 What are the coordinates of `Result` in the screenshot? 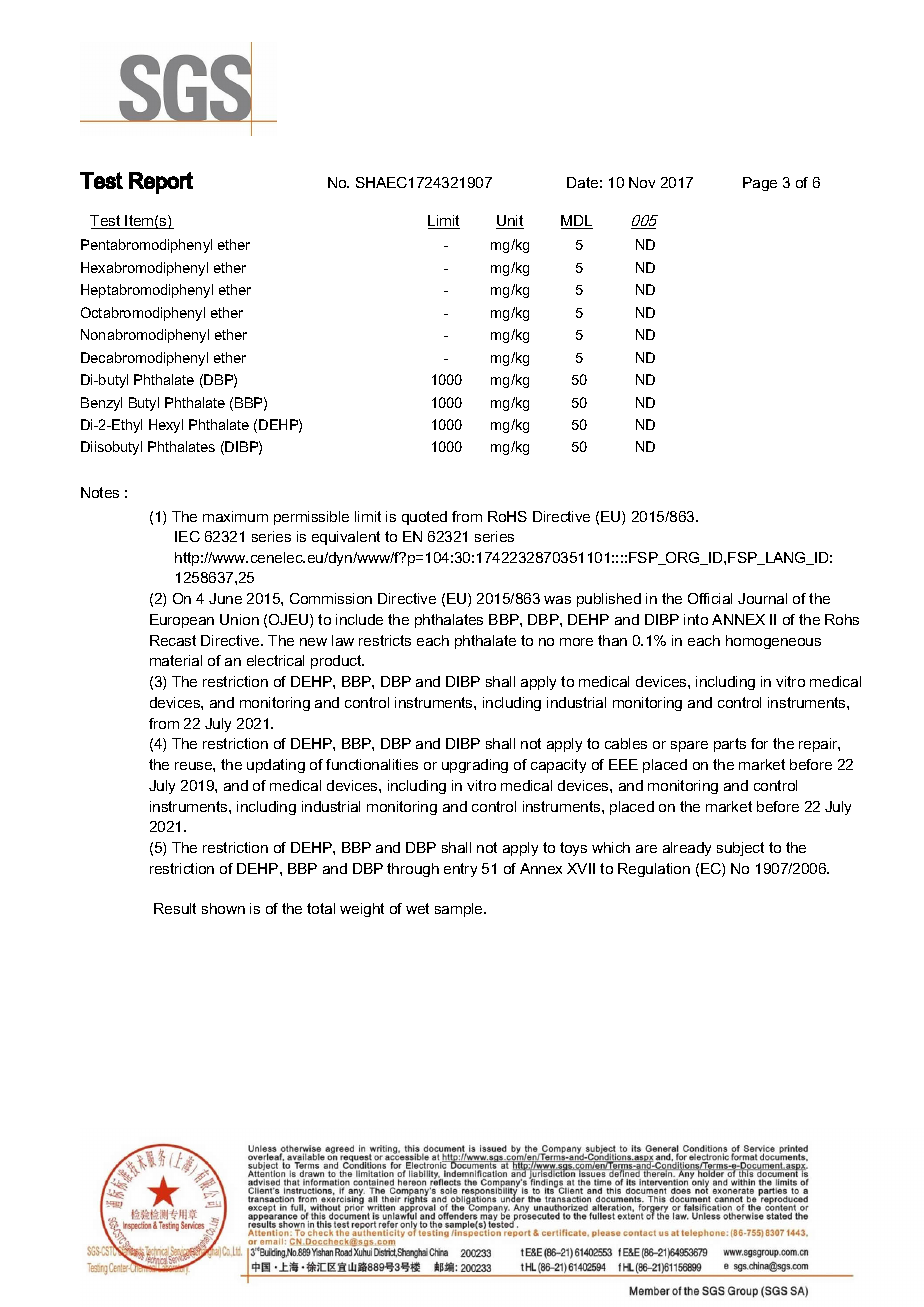 It's located at (175, 908).
